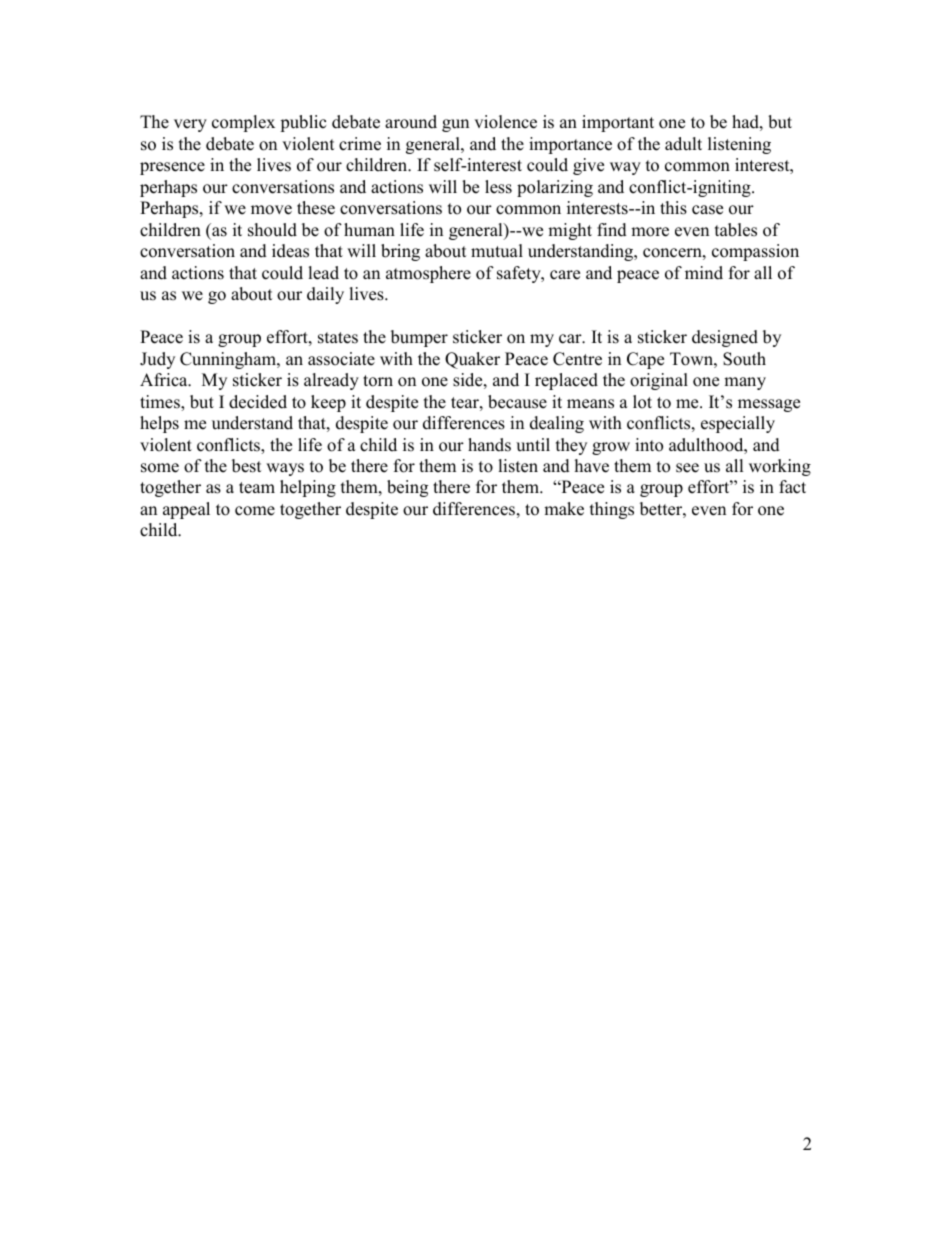  What do you see at coordinates (255, 511) in the page?
I see `come` at bounding box center [255, 511].
